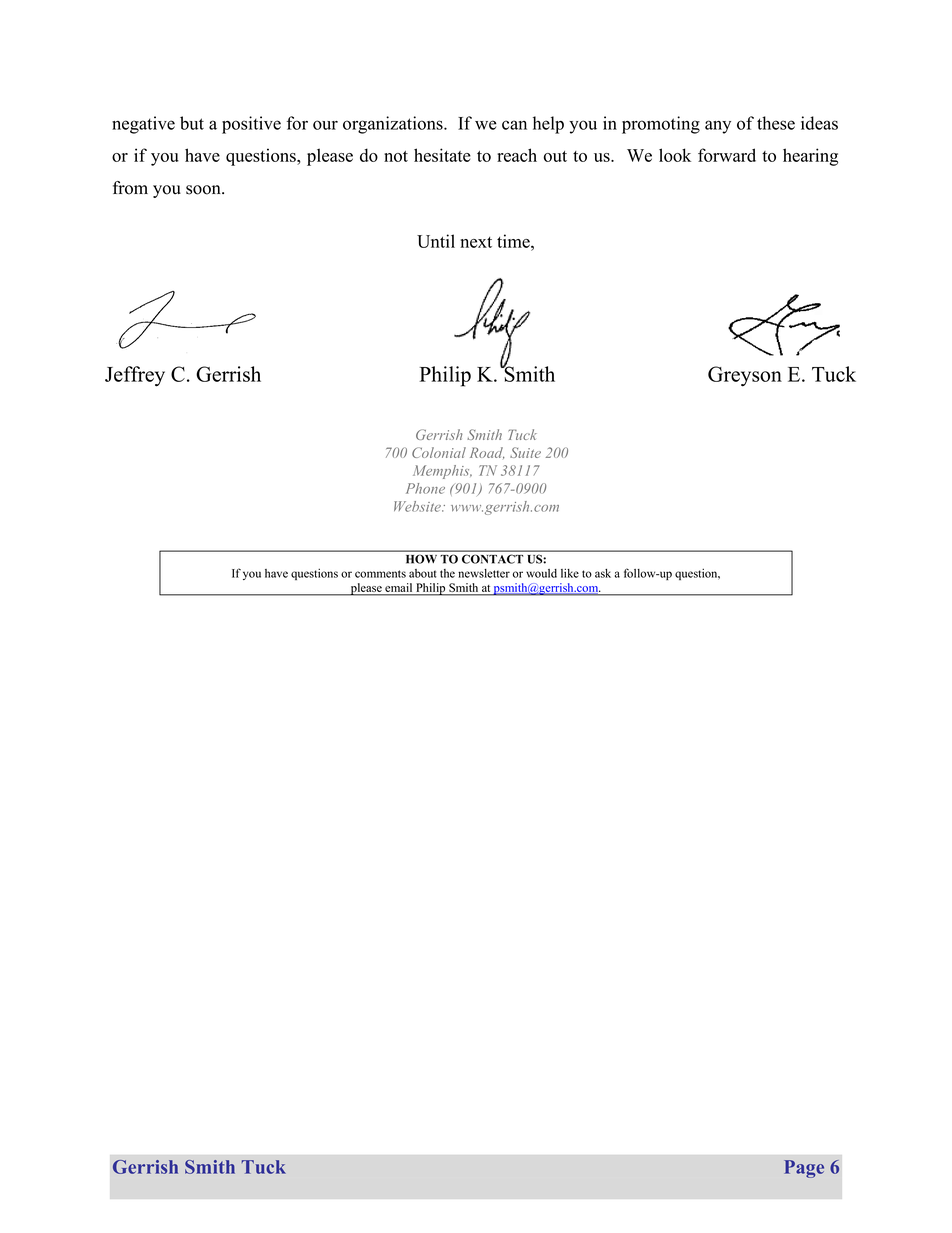 The height and width of the document is (1233, 952). I want to click on Memphis, so click(442, 472).
